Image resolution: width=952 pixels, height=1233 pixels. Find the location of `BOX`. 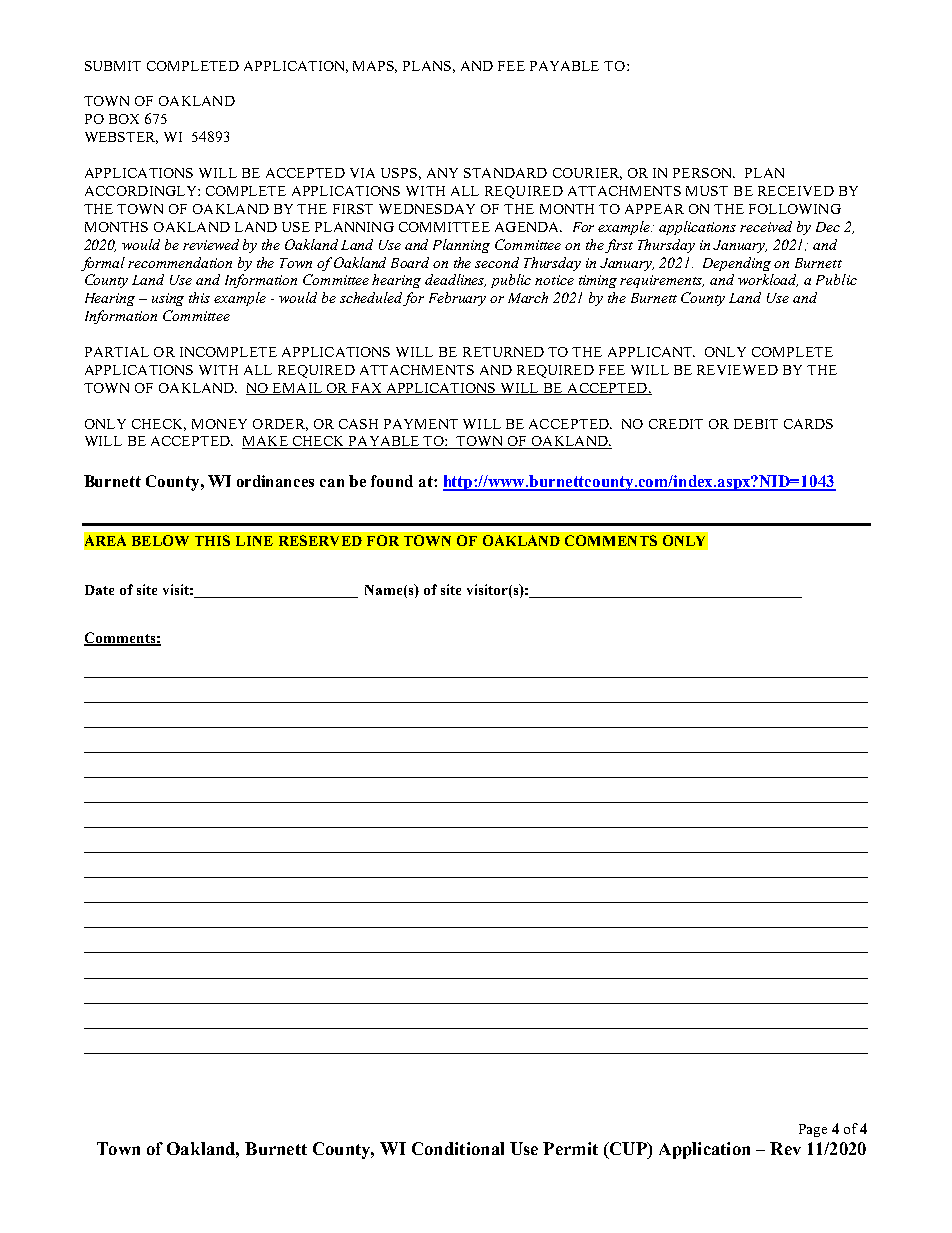

BOX is located at coordinates (124, 119).
